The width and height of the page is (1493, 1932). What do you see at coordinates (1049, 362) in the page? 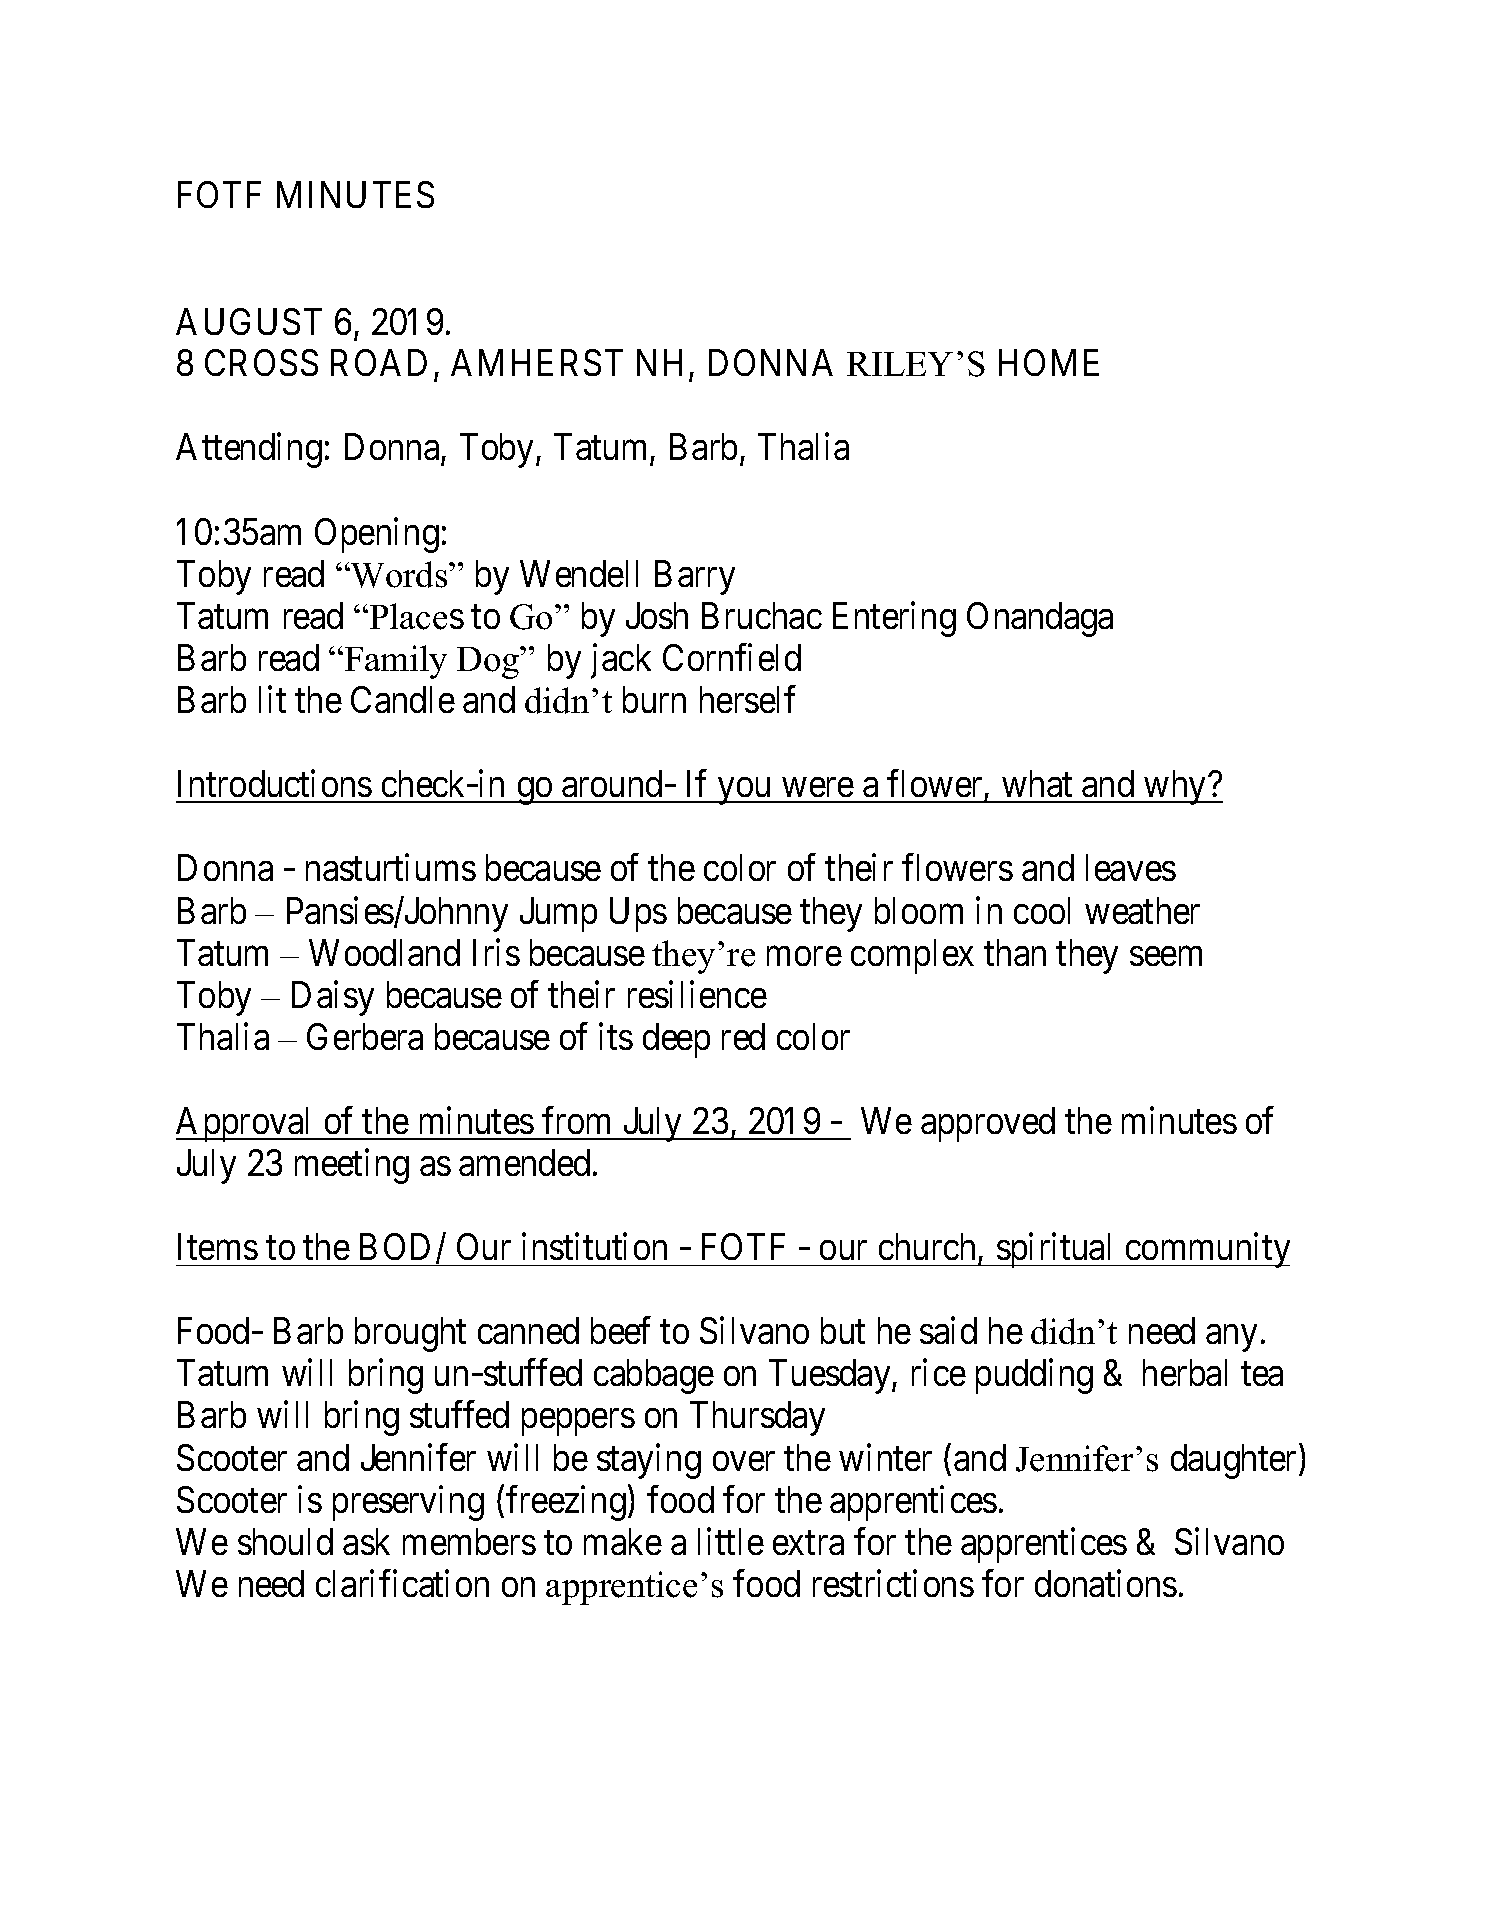
I see `HOME` at bounding box center [1049, 362].
